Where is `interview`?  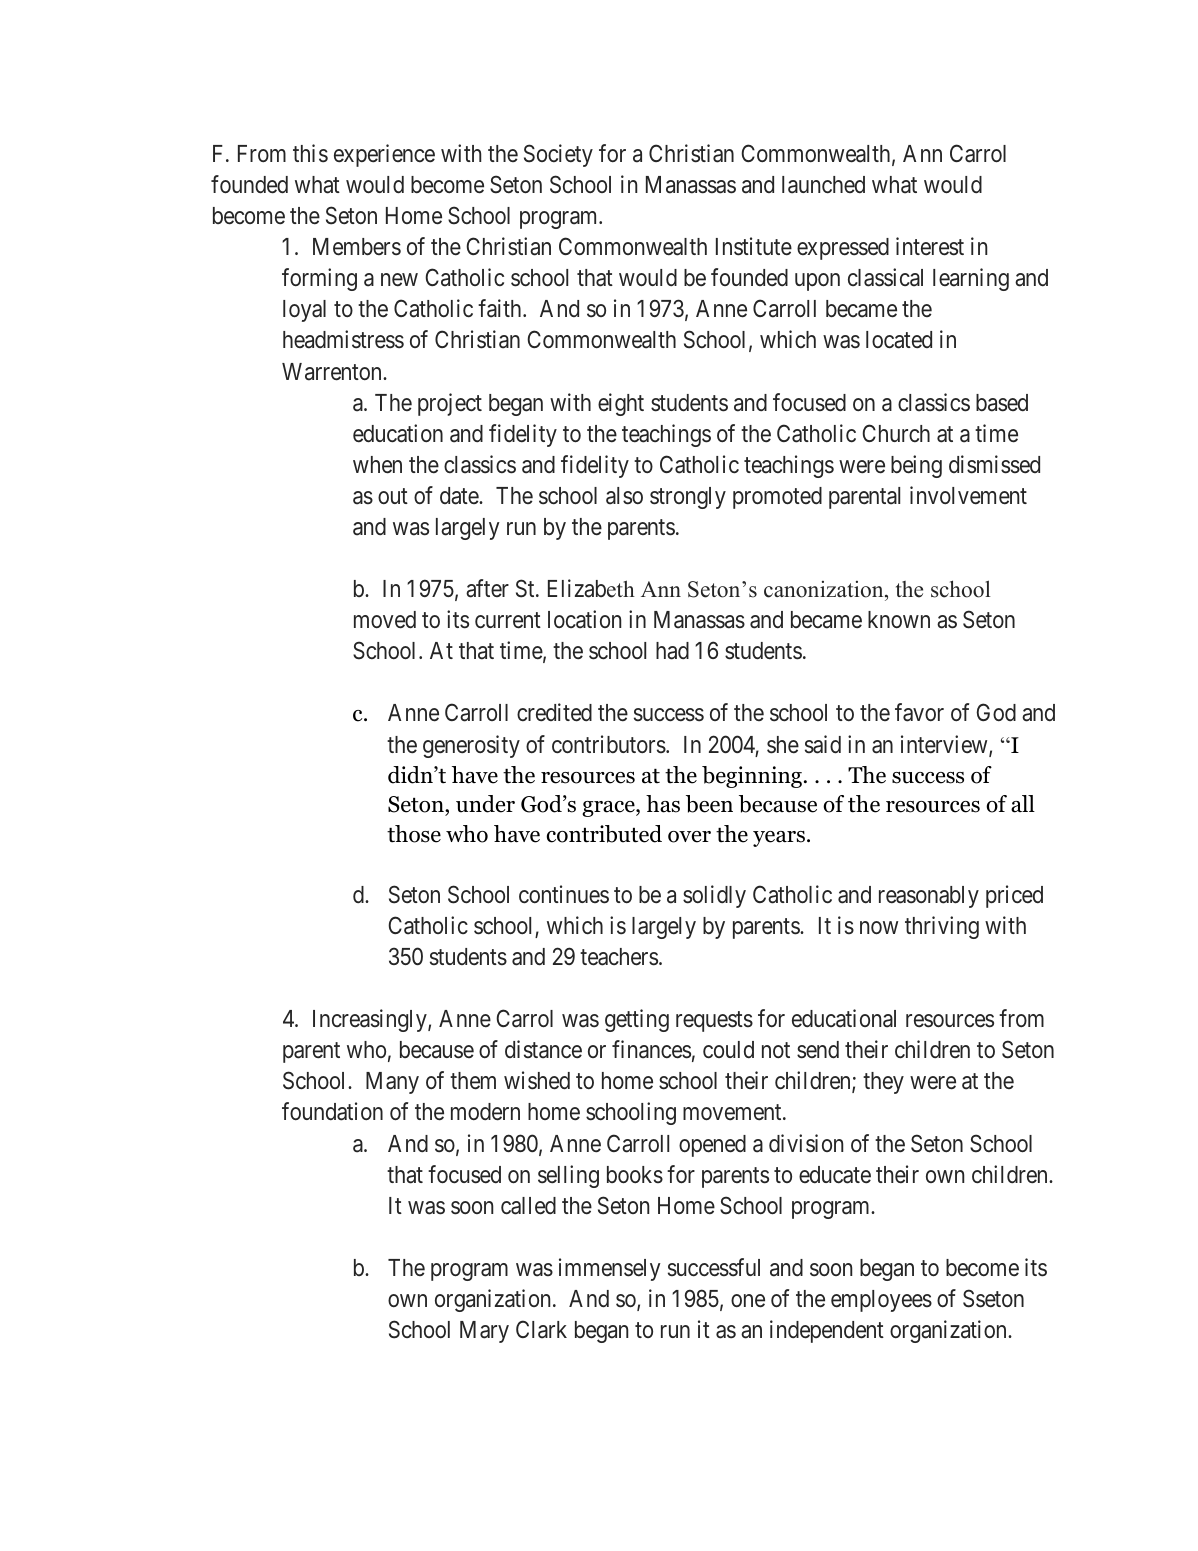 interview is located at coordinates (945, 745).
